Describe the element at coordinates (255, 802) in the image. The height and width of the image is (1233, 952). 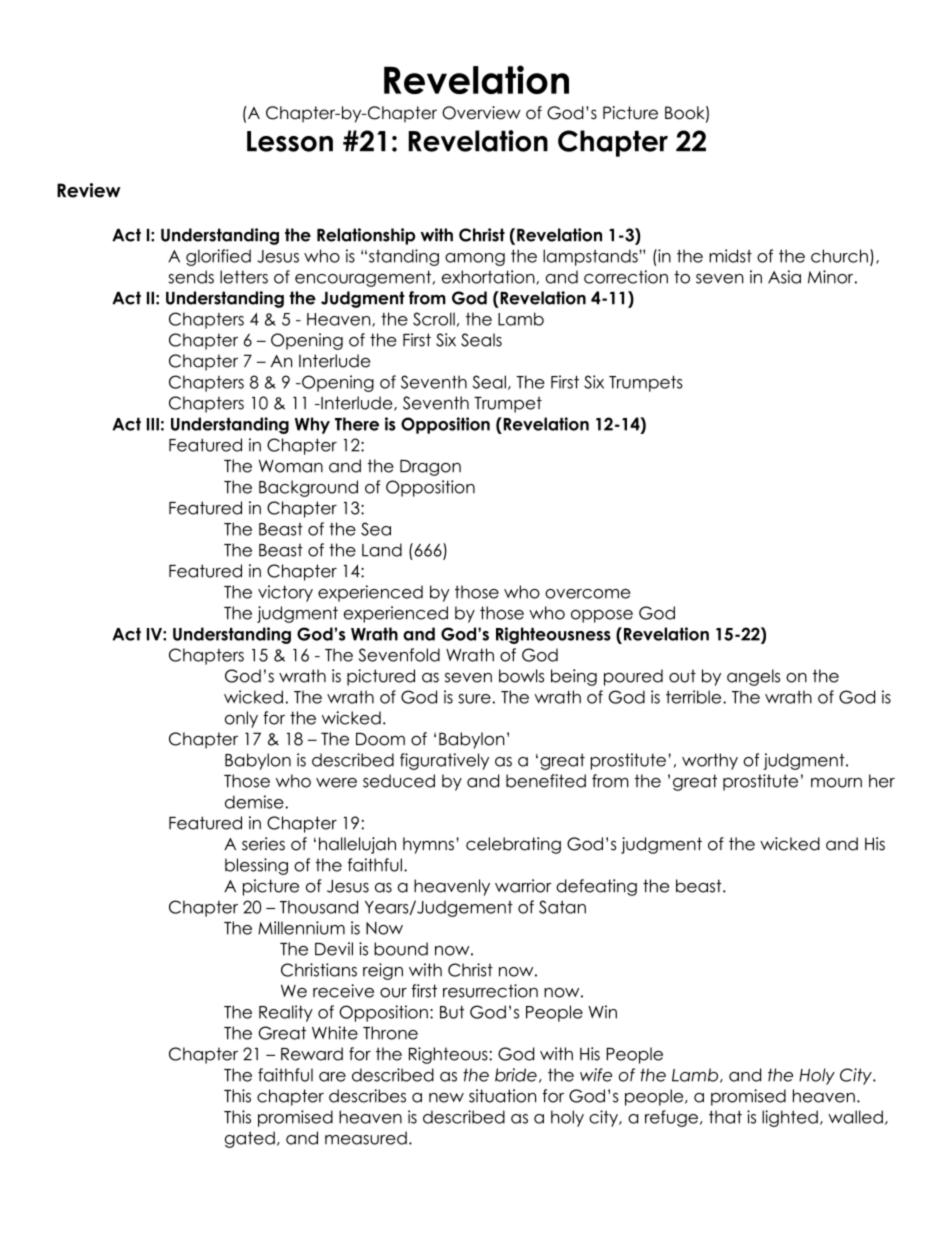
I see `demise` at that location.
